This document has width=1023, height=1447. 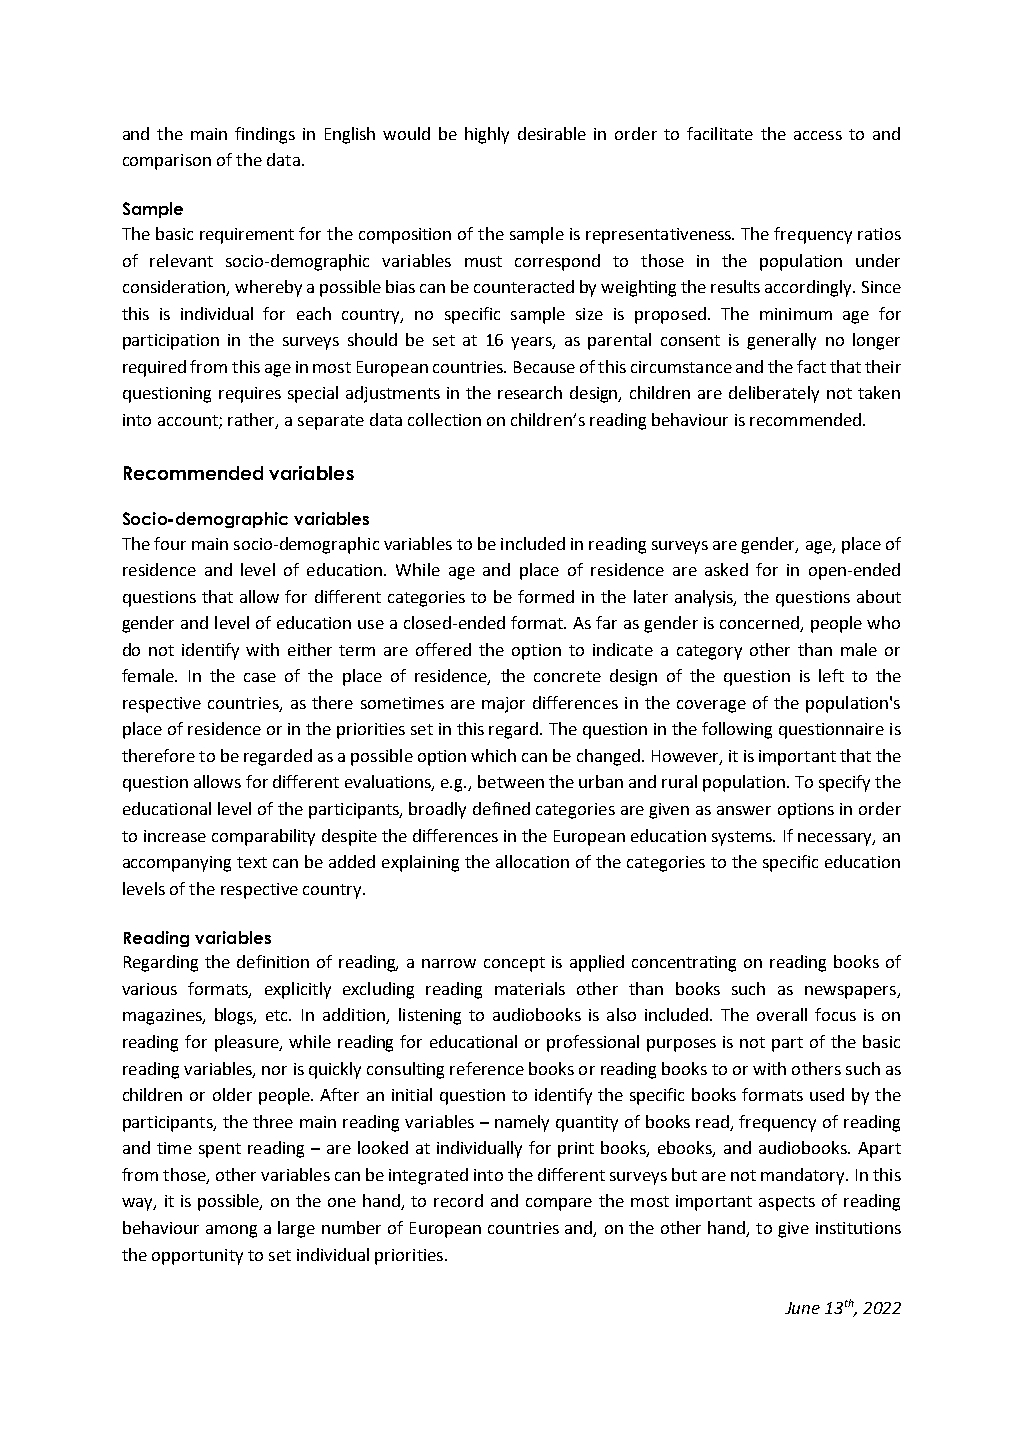 I want to click on findings, so click(x=265, y=135).
